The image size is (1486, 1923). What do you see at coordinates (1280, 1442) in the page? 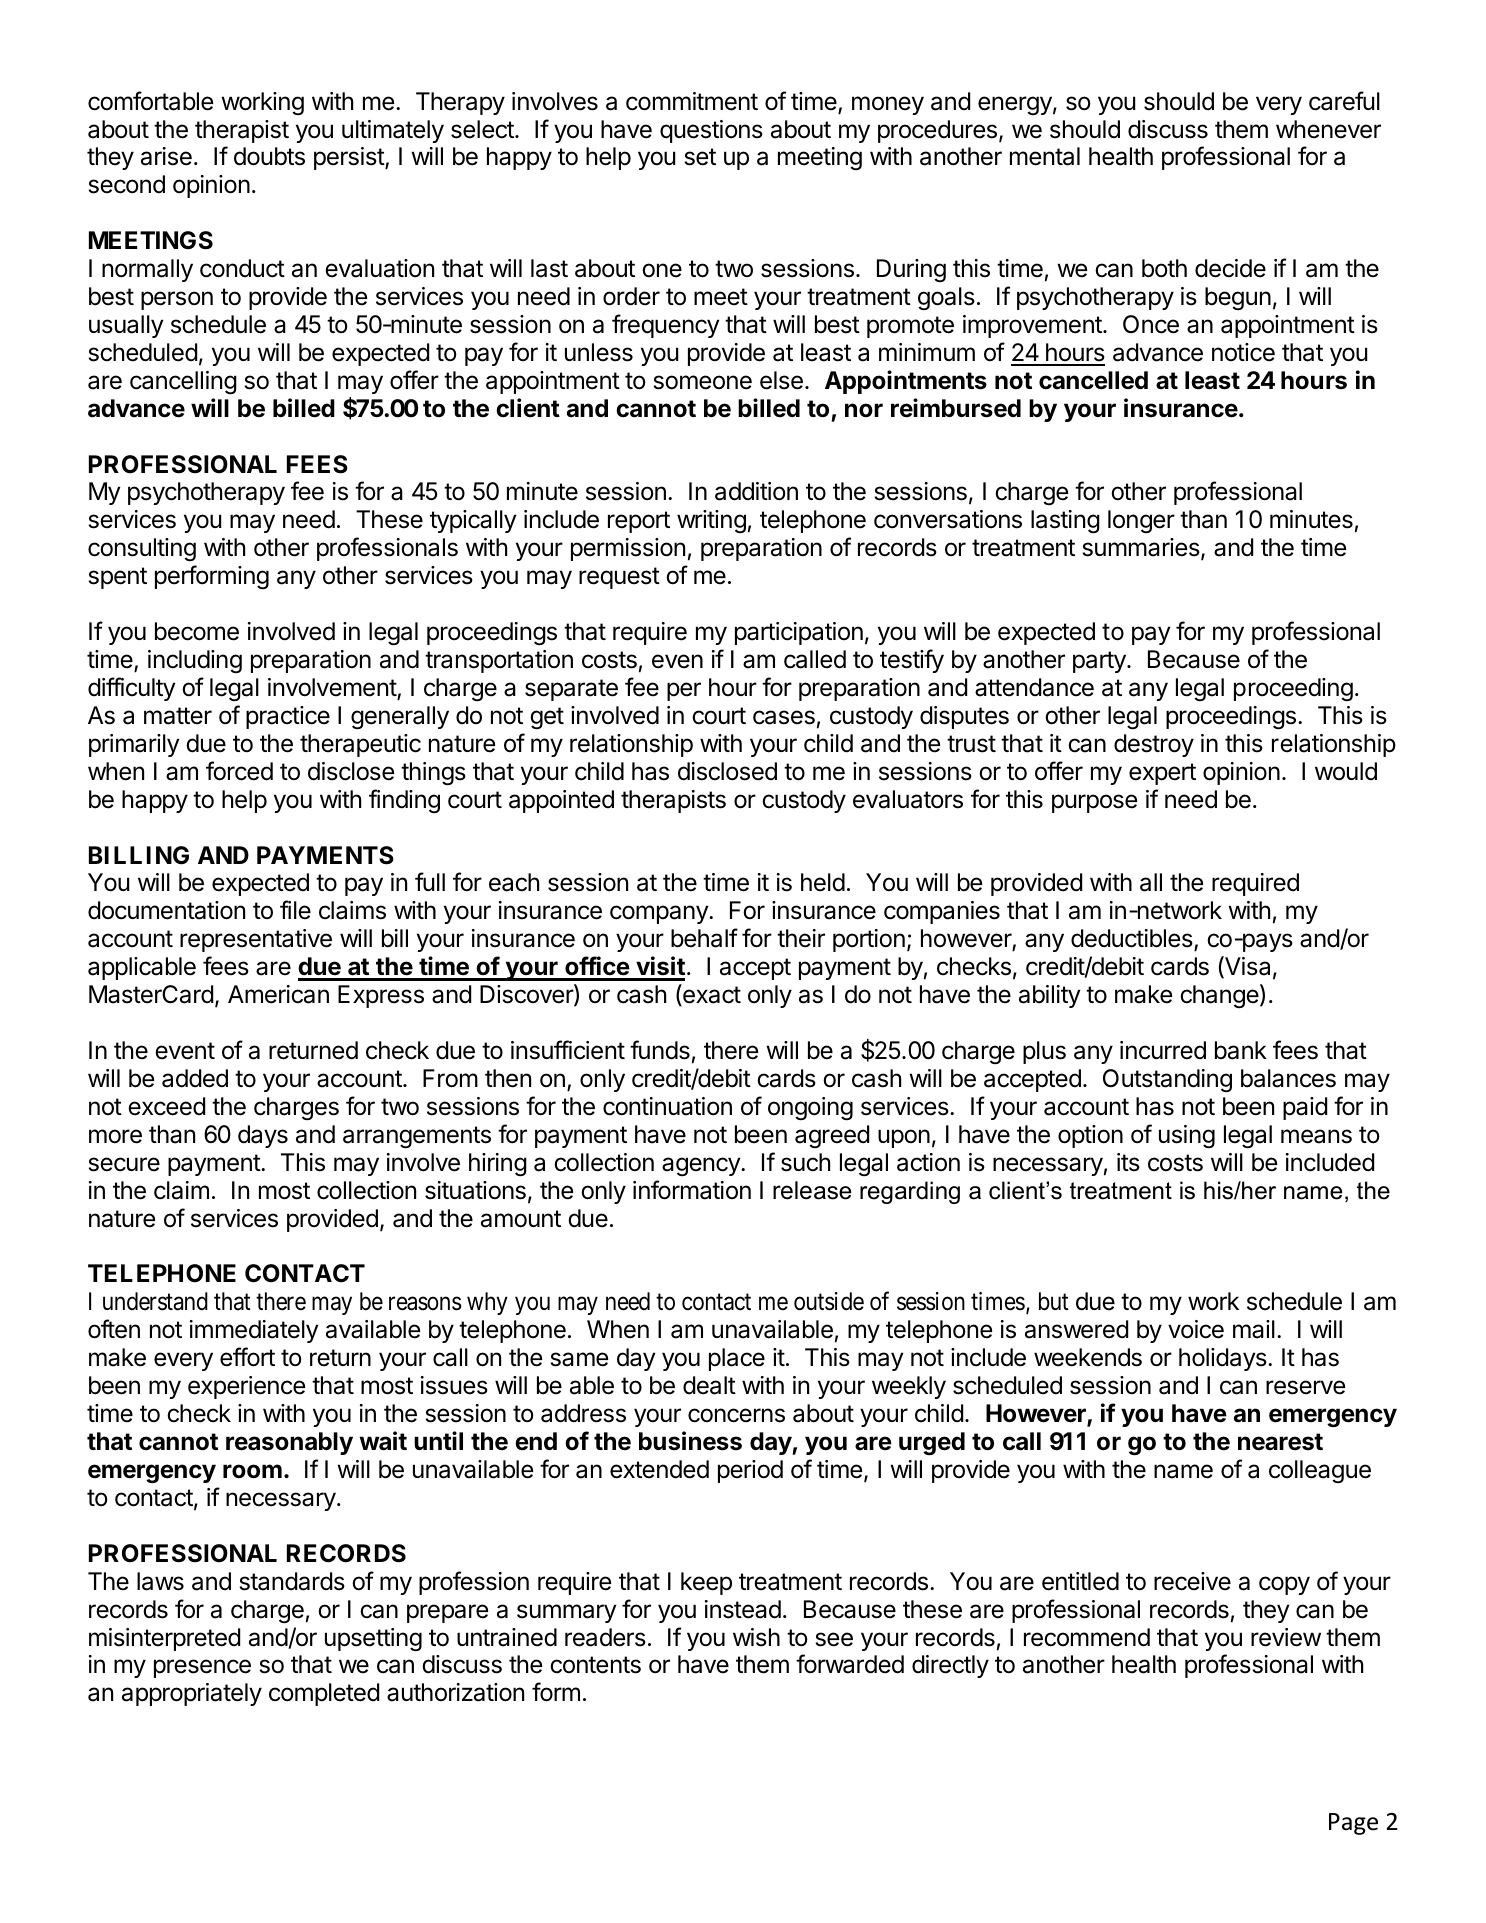
I see `nearest` at bounding box center [1280, 1442].
